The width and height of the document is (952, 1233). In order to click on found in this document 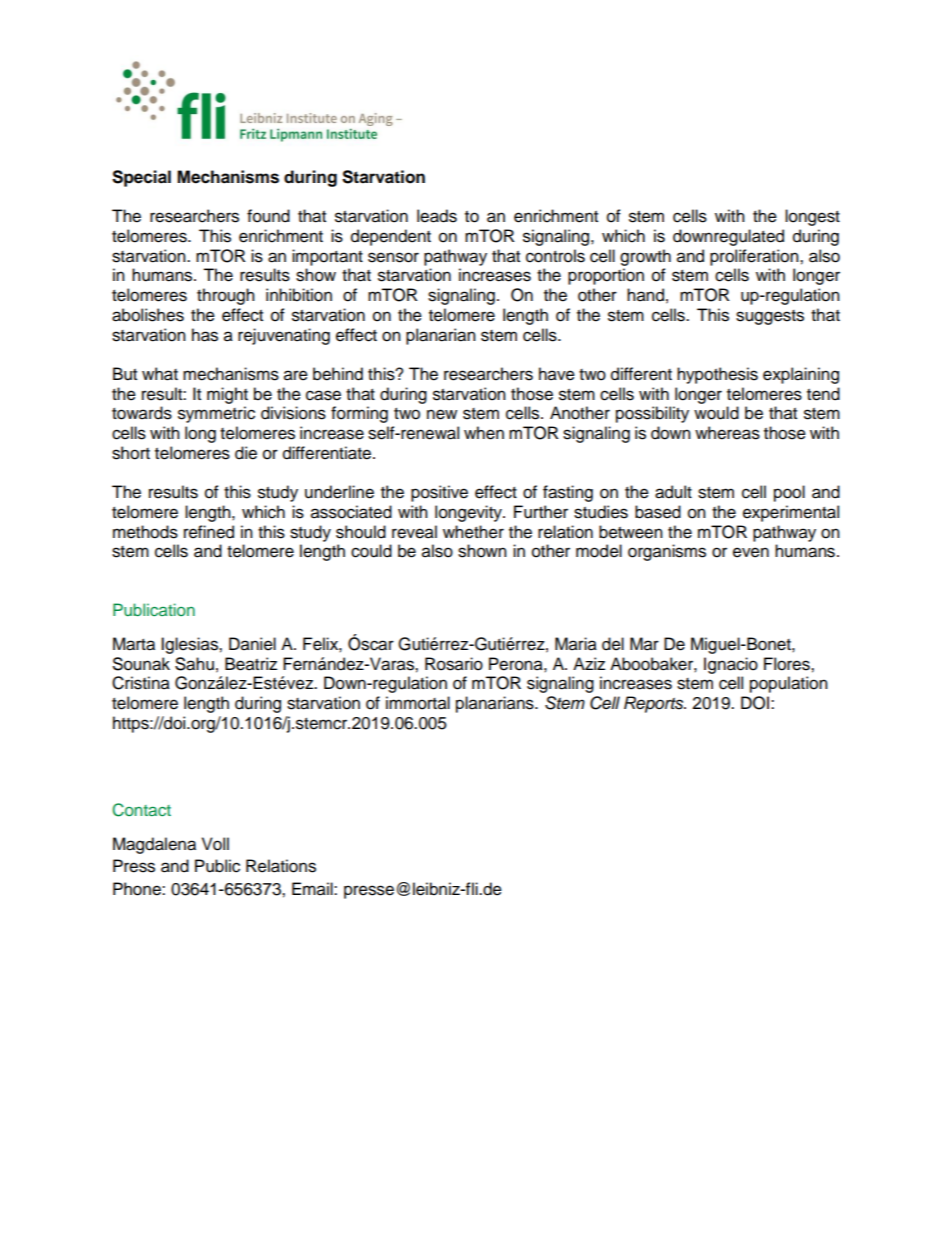, I will do `click(268, 216)`.
